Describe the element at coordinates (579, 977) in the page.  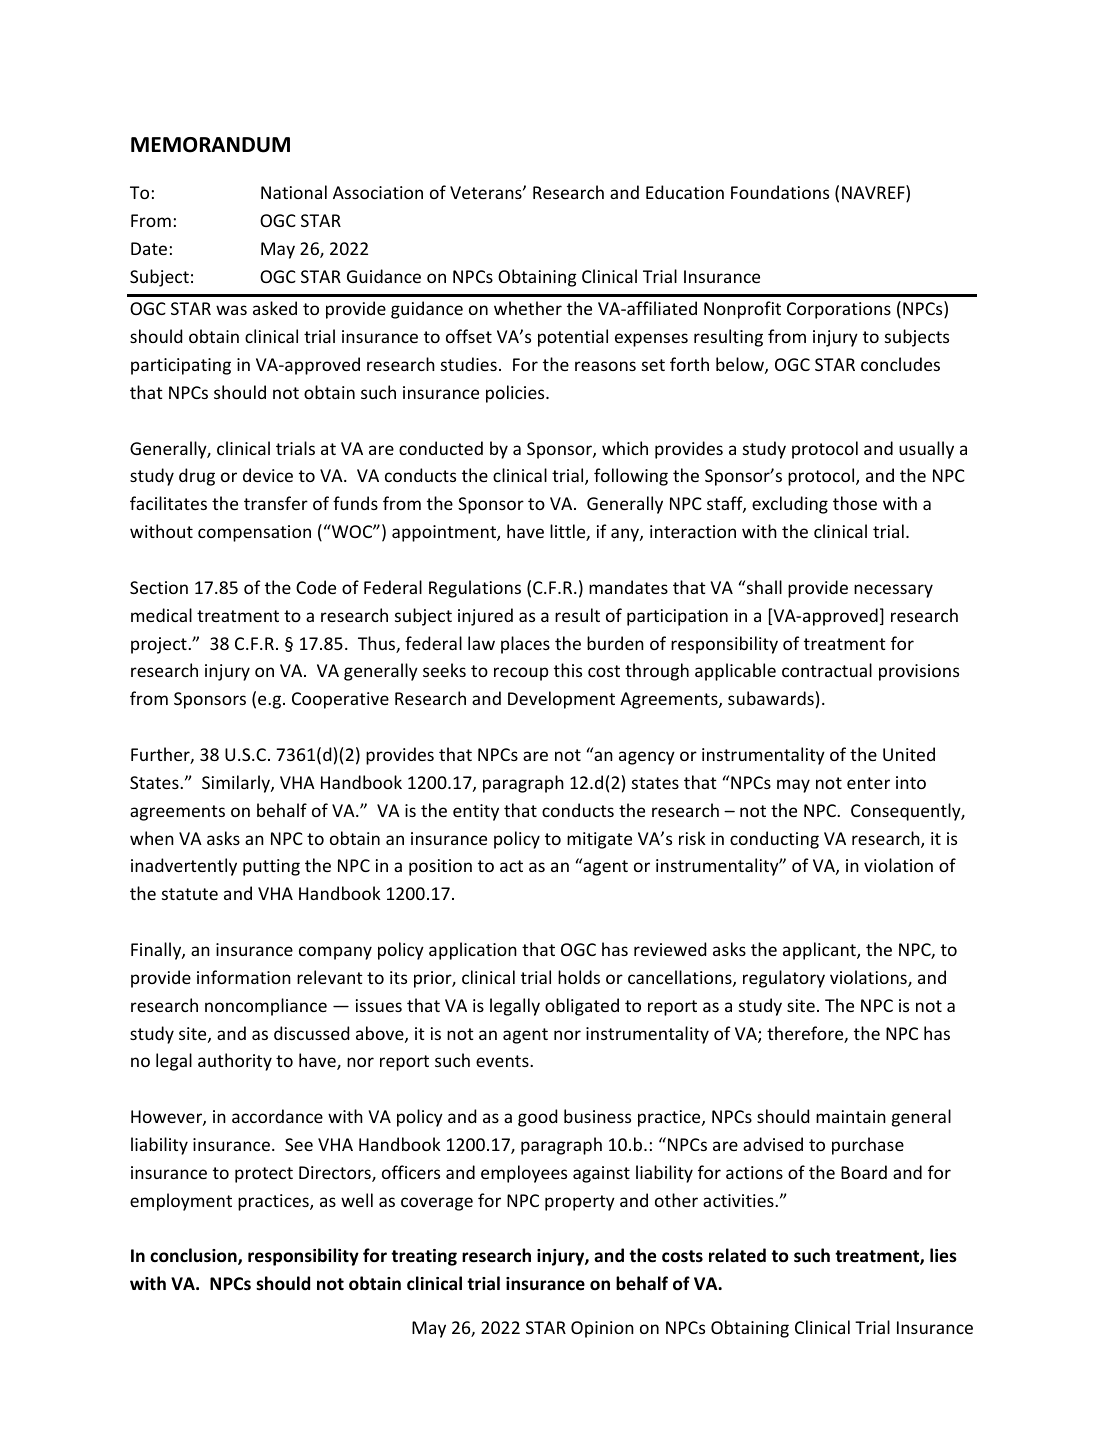
I see `holds` at that location.
